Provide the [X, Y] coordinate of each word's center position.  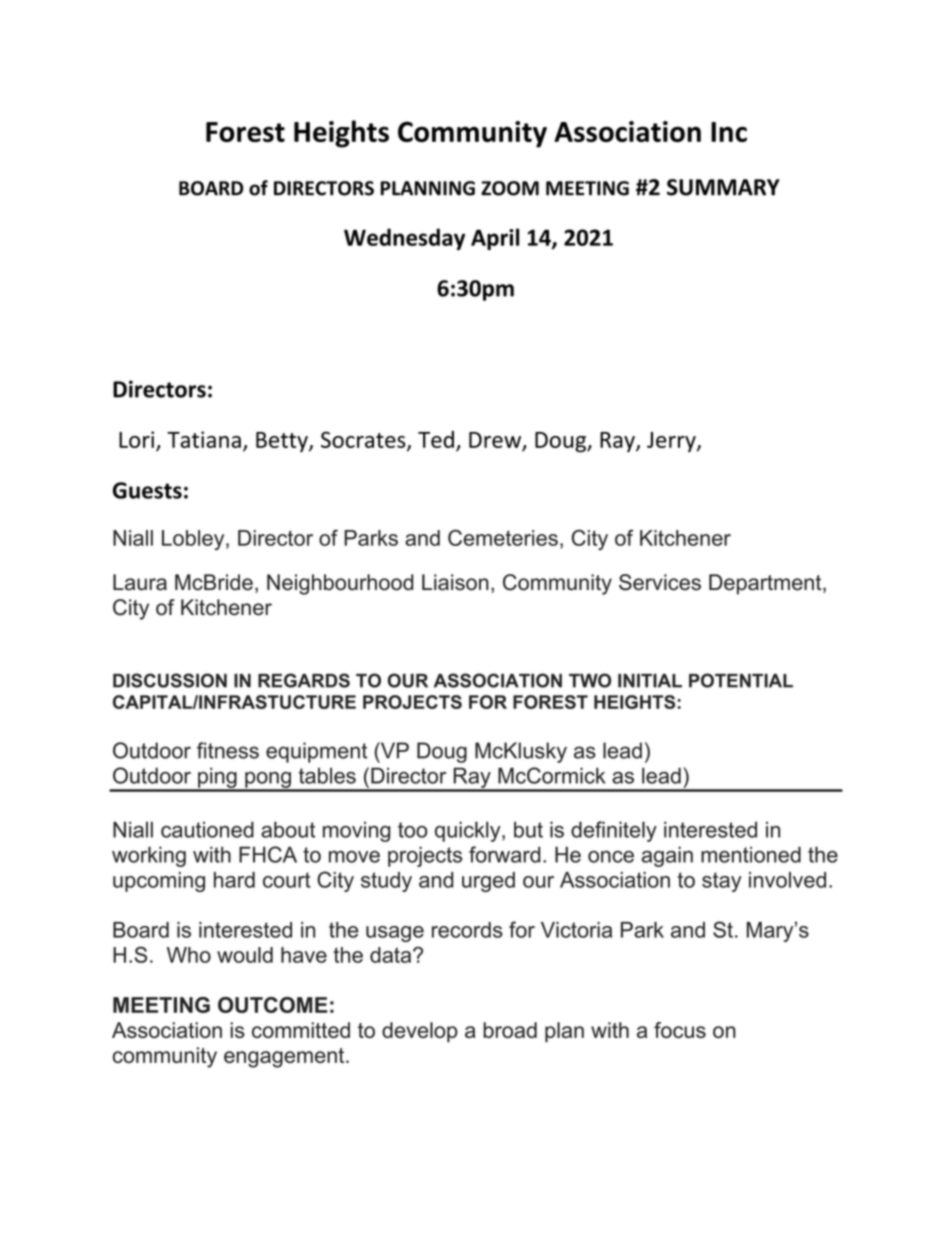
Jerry [672, 442]
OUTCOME [273, 1005]
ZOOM [510, 188]
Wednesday [404, 239]
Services [660, 582]
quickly [469, 831]
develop [420, 1032]
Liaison [455, 582]
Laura [140, 582]
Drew [495, 440]
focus [680, 1030]
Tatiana [204, 439]
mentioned [751, 854]
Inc [729, 132]
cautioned [207, 829]
